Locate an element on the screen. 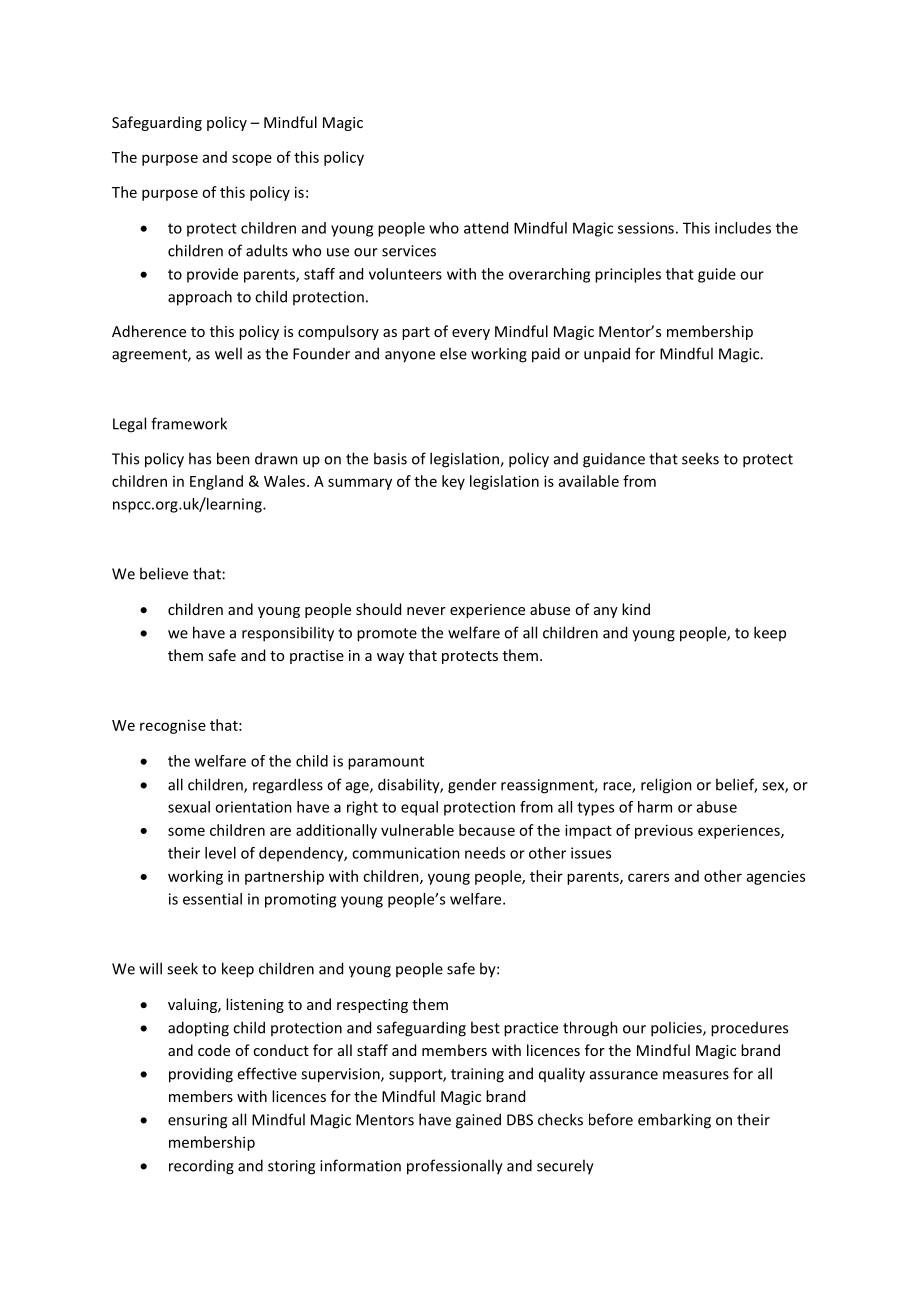 This screenshot has height=1307, width=924. embarking is located at coordinates (674, 1121).
